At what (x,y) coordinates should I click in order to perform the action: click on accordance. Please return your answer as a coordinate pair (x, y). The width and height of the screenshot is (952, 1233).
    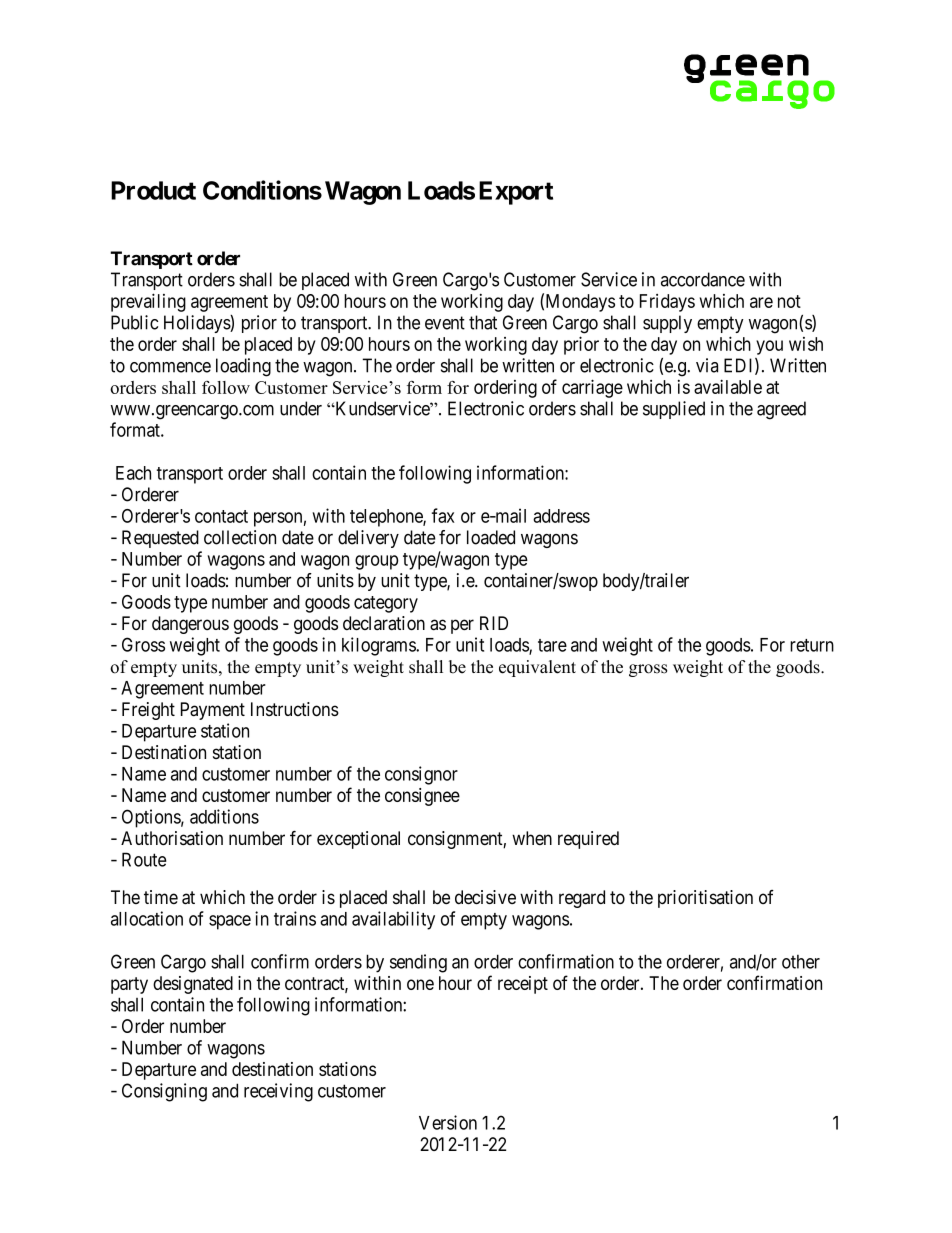
    Looking at the image, I should click on (703, 279).
